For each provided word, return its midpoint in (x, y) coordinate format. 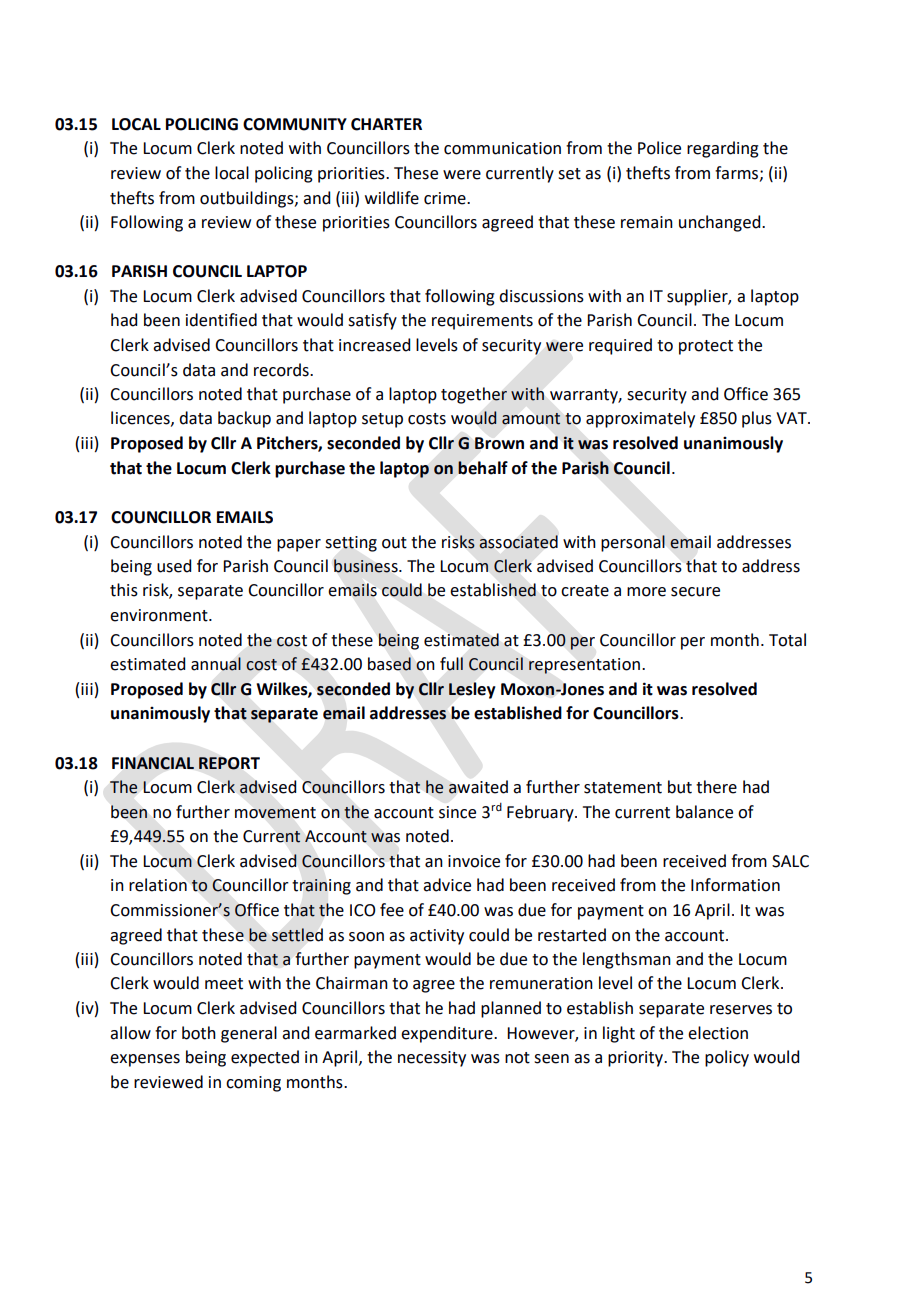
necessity (432, 1059)
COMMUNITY (295, 124)
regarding (723, 149)
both (199, 1033)
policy (727, 1058)
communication (502, 148)
